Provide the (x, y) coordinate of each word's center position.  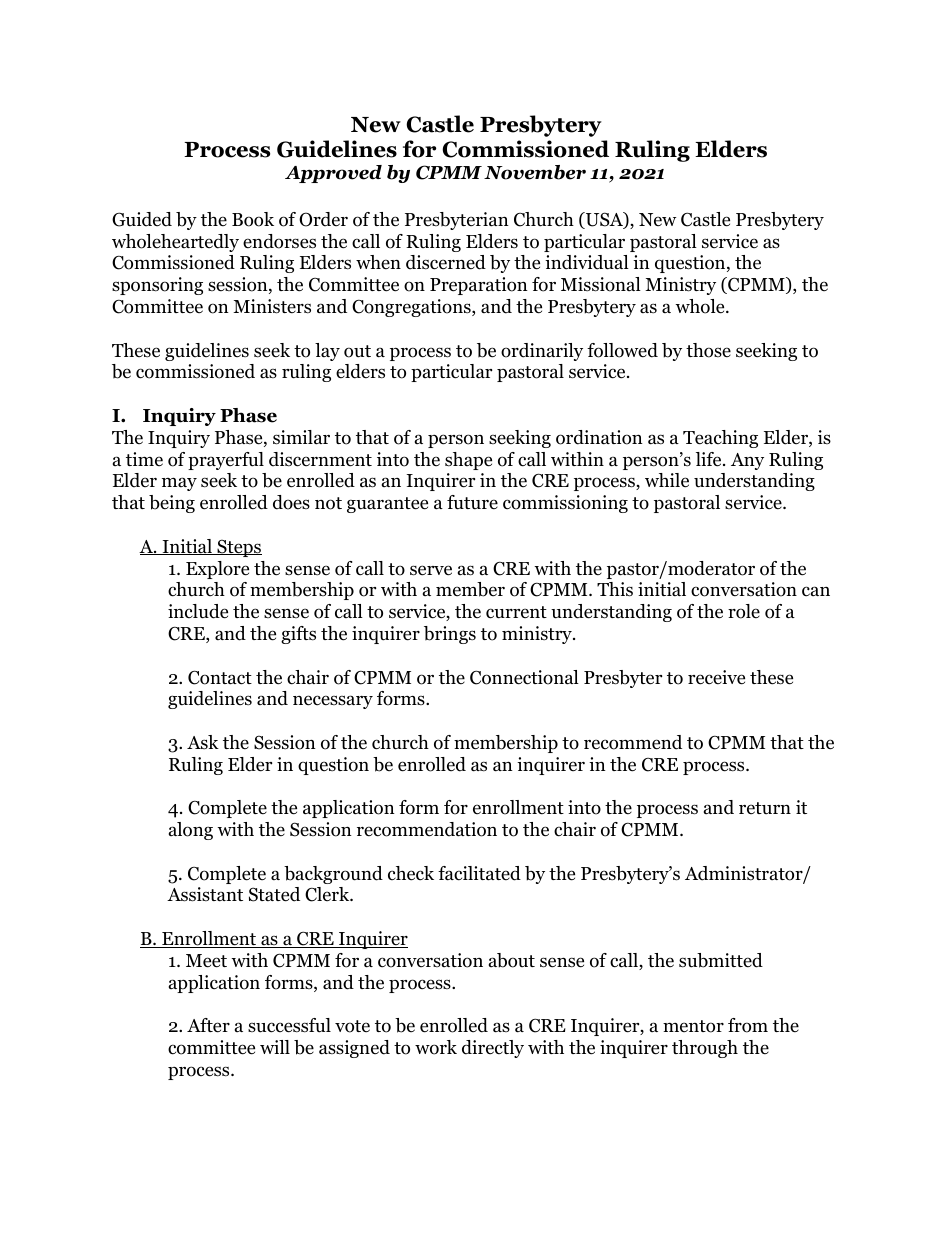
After (208, 1025)
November (535, 172)
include (198, 611)
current (516, 612)
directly (493, 1049)
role (744, 611)
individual (587, 262)
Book (253, 219)
